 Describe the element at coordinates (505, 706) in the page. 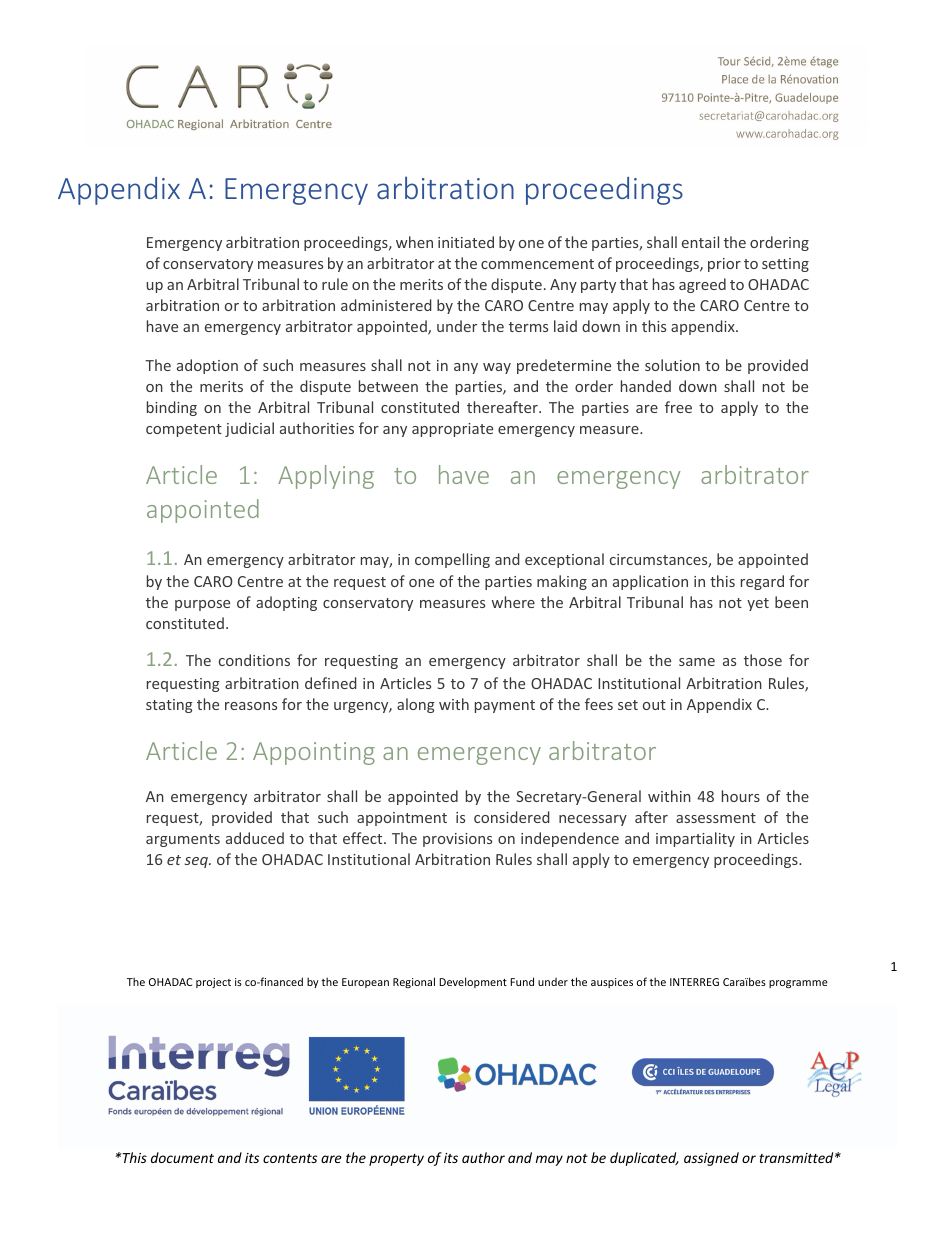

I see `payment` at that location.
